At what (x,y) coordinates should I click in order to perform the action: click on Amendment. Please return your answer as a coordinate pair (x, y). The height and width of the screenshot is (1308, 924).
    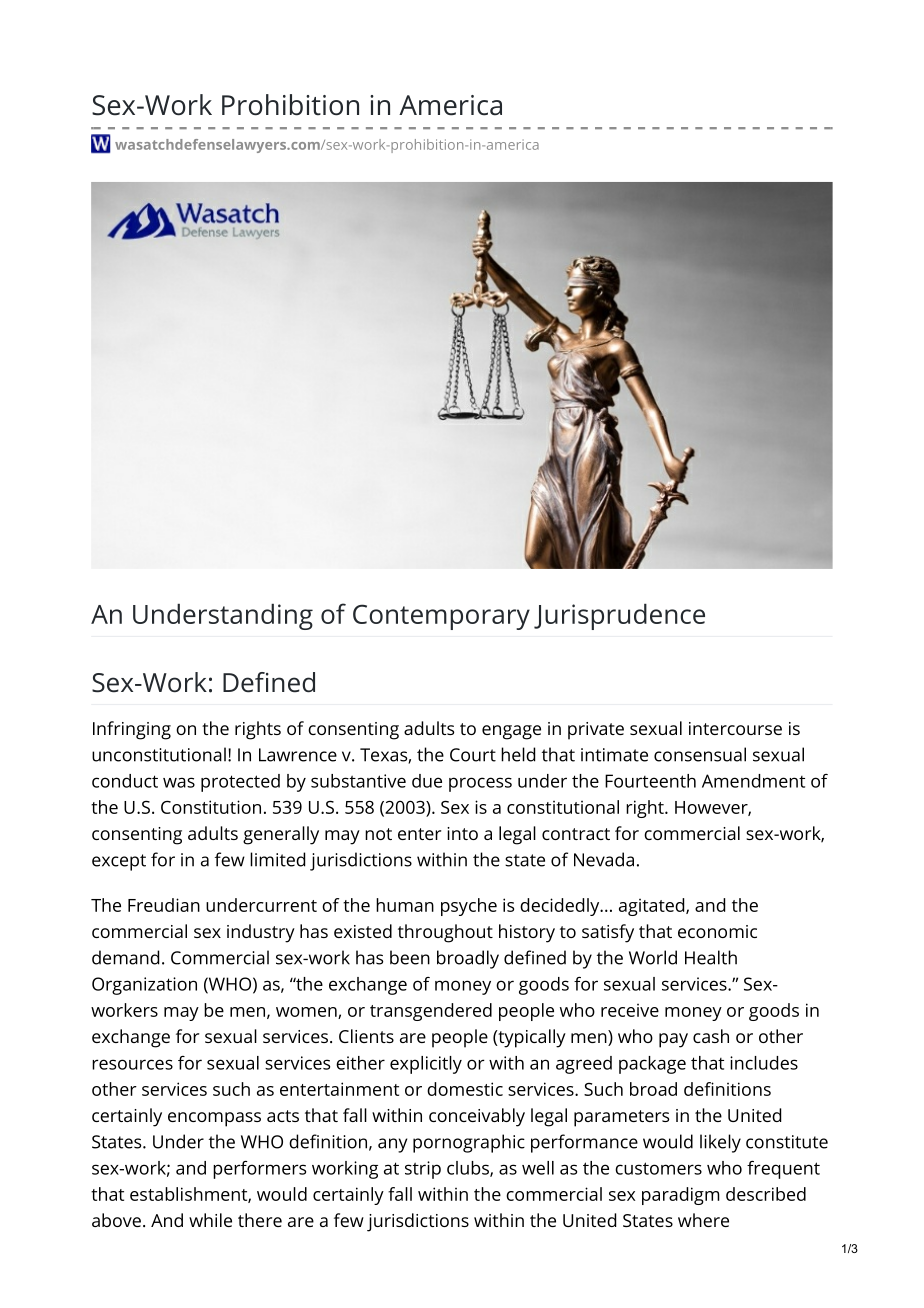
    Looking at the image, I should click on (753, 781).
